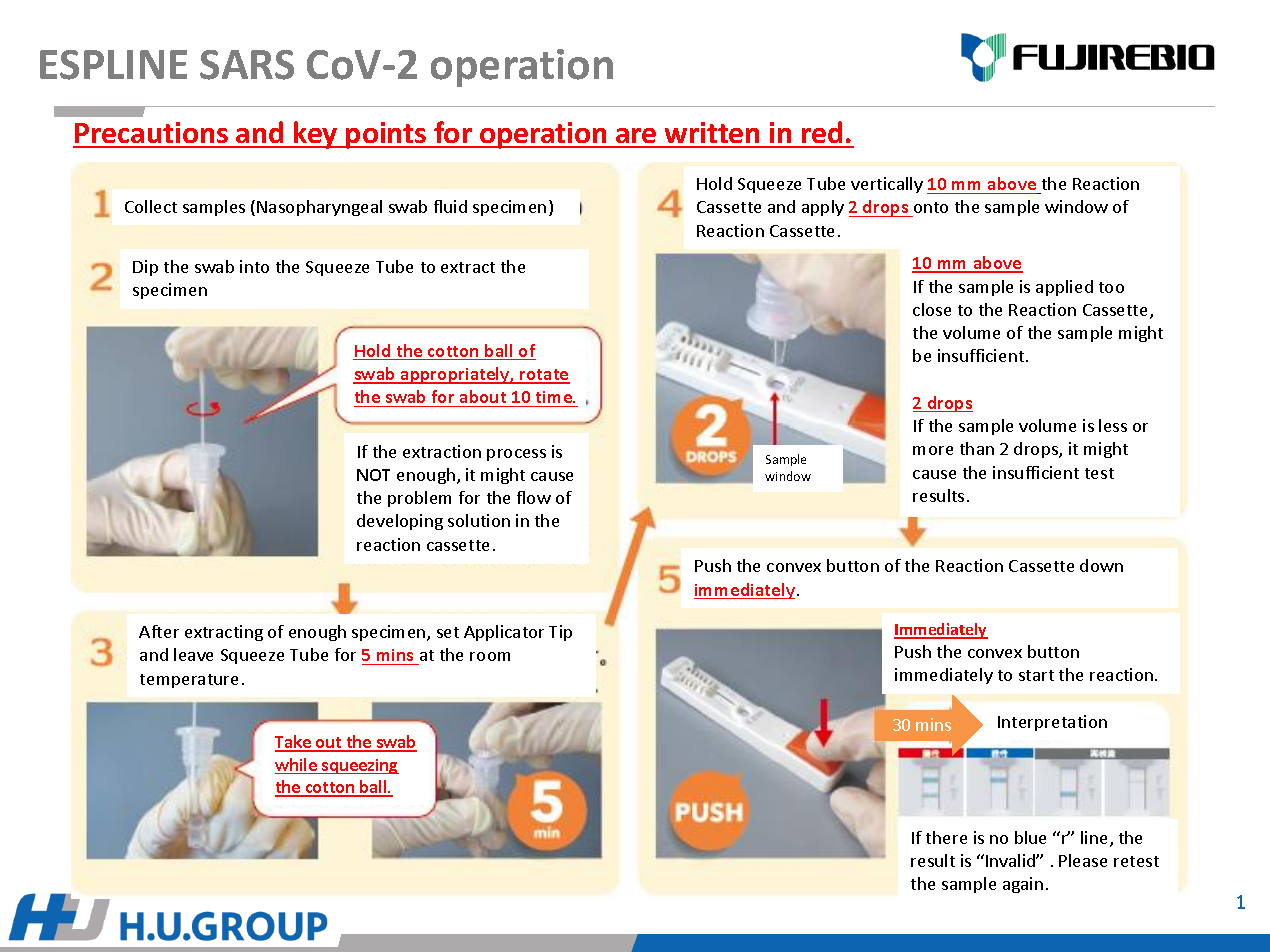 The width and height of the page is (1270, 952). Describe the element at coordinates (373, 475) in the page. I see `NOT` at that location.
